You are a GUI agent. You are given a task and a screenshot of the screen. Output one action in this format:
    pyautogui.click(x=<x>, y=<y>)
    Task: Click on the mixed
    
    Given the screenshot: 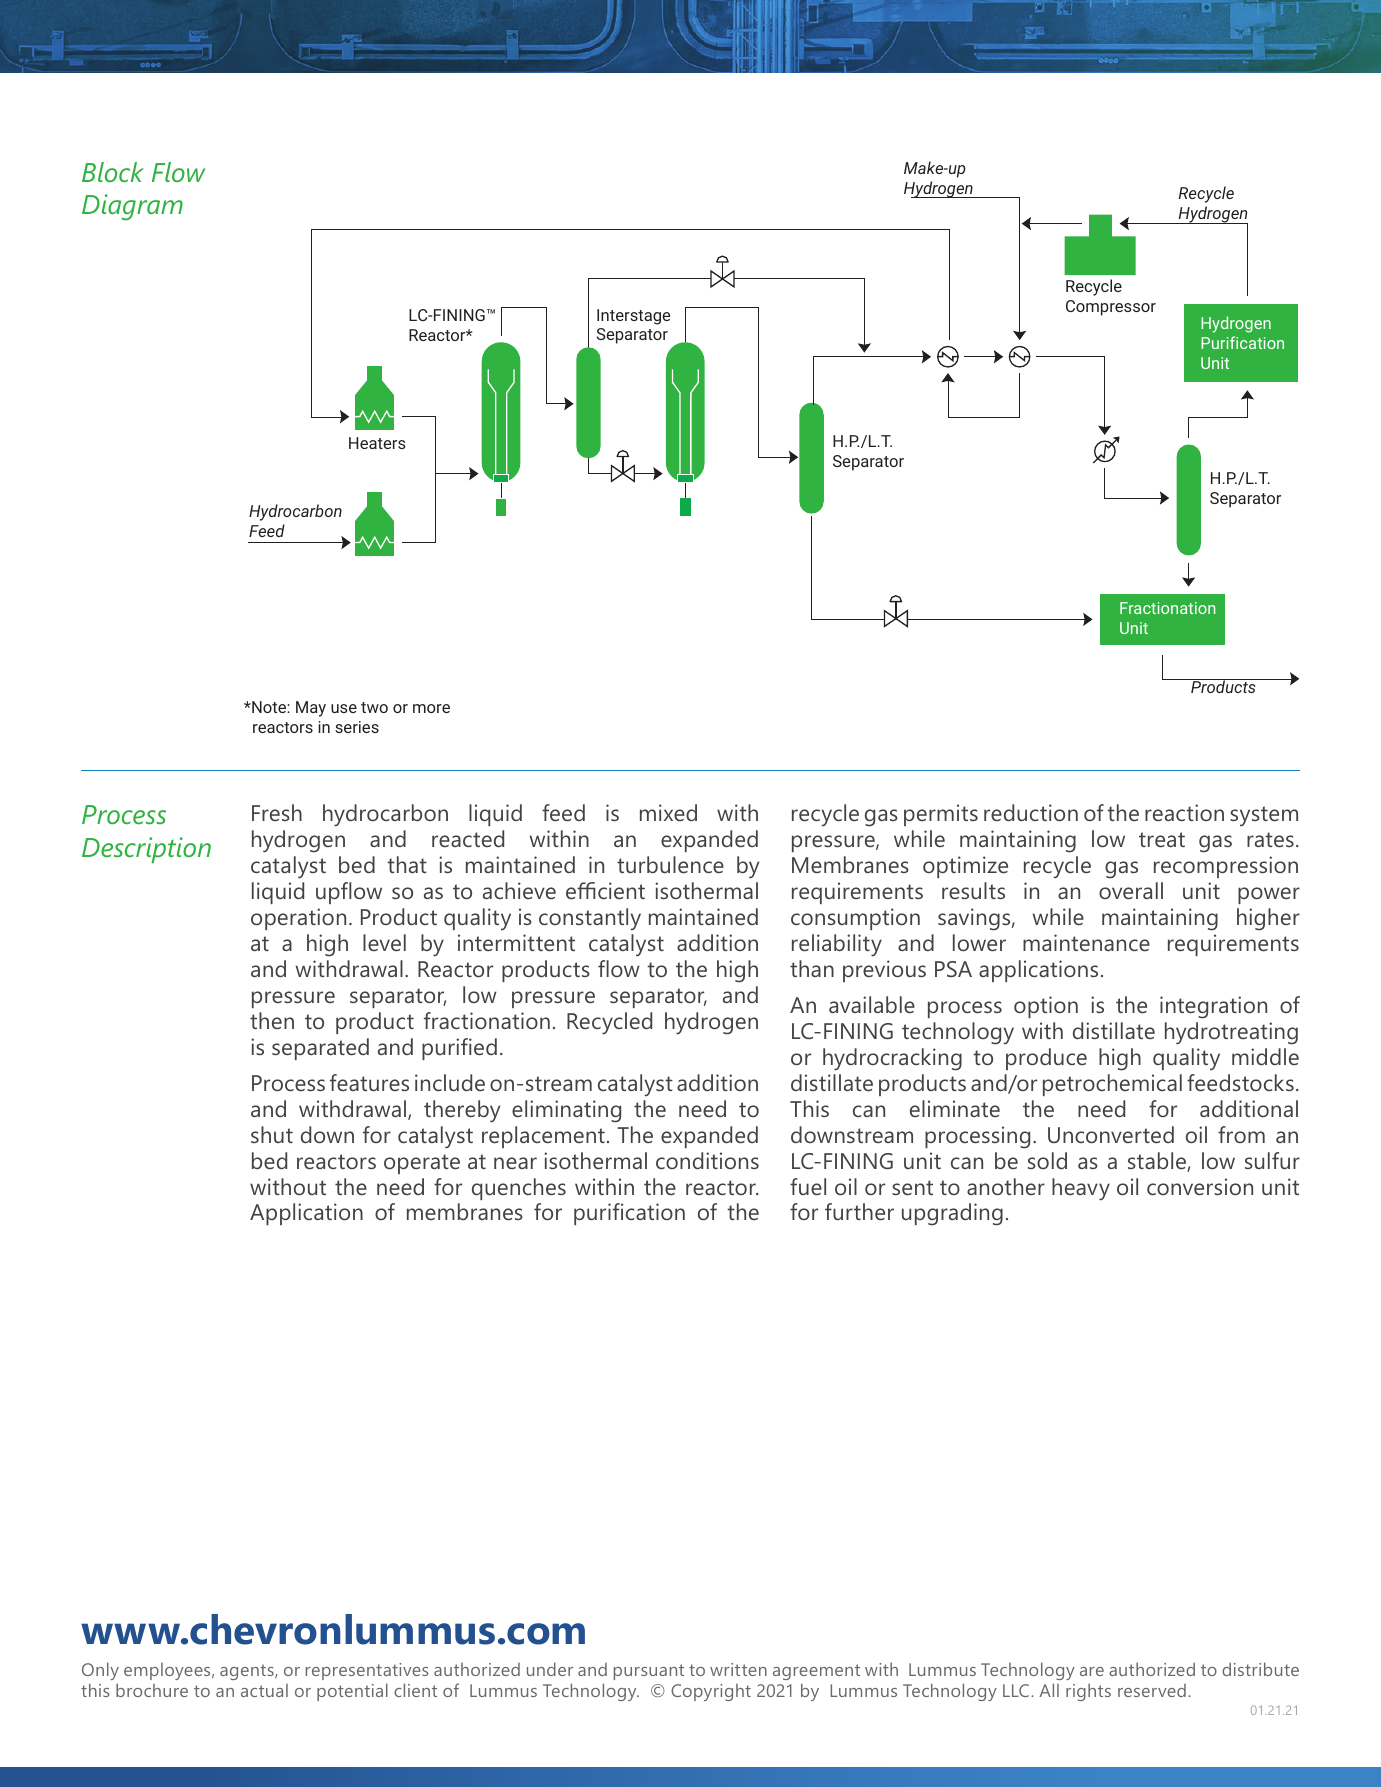 What is the action you would take?
    pyautogui.click(x=668, y=812)
